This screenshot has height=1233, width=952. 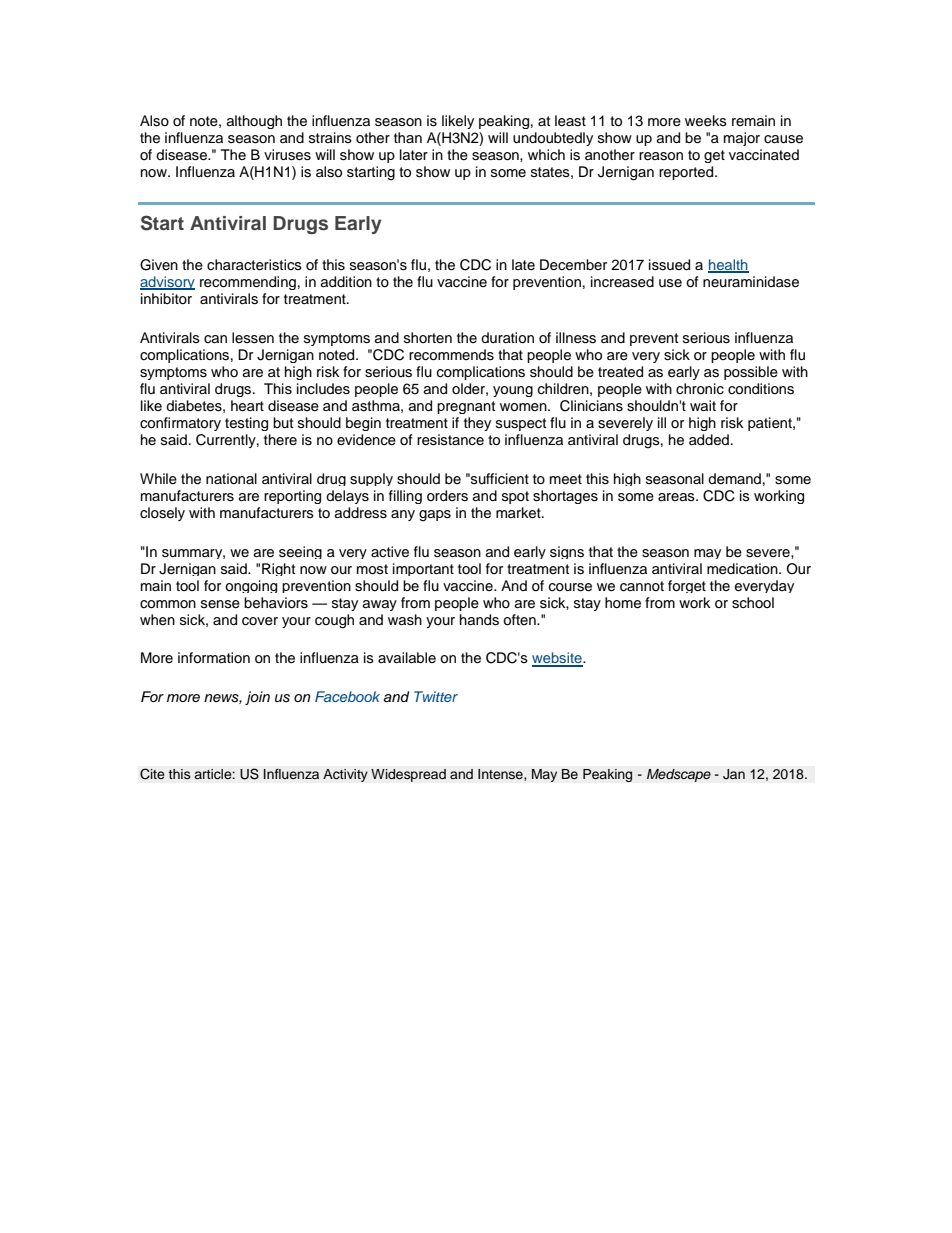 I want to click on cover, so click(x=260, y=621).
